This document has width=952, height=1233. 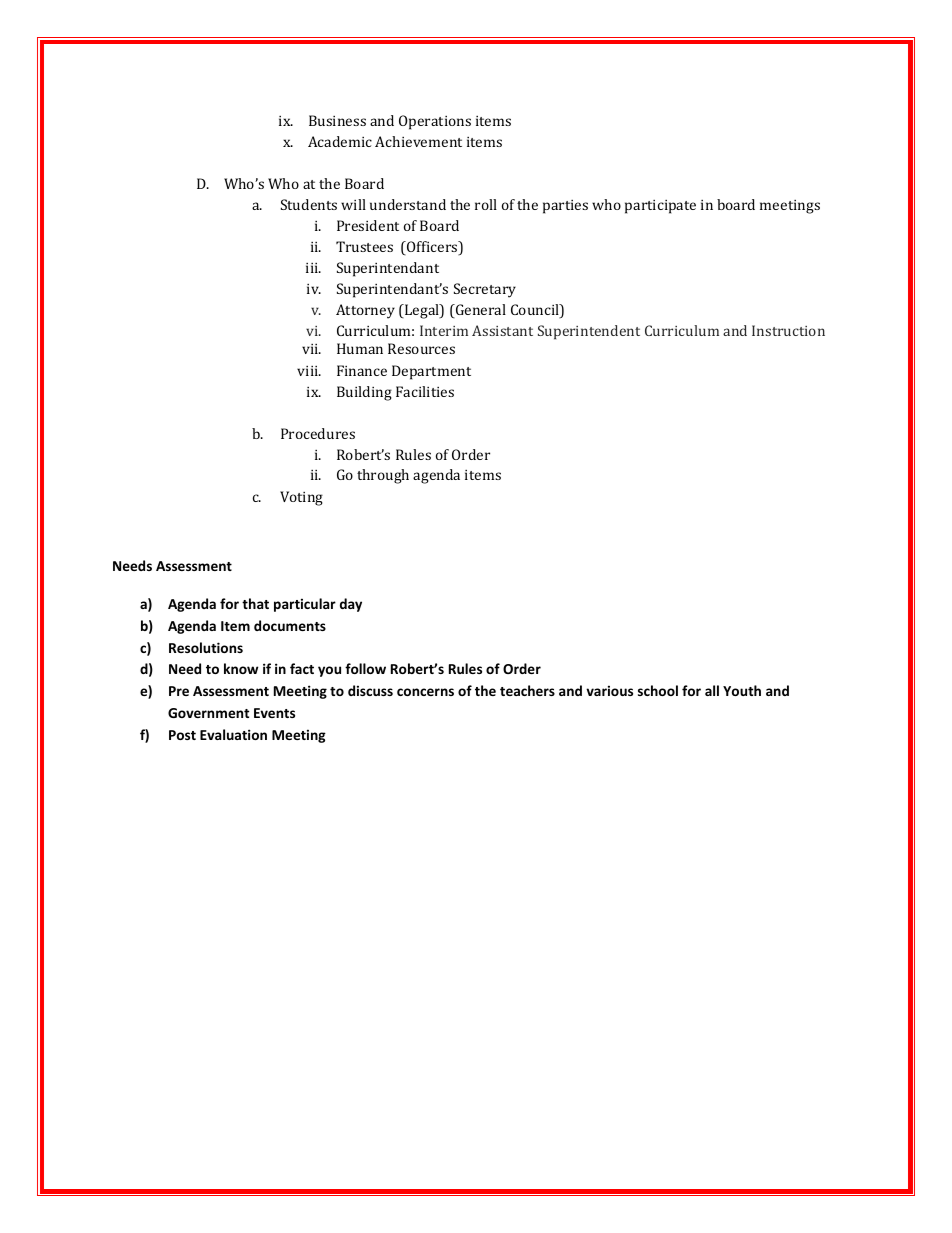 I want to click on Superintendent, so click(x=589, y=332).
